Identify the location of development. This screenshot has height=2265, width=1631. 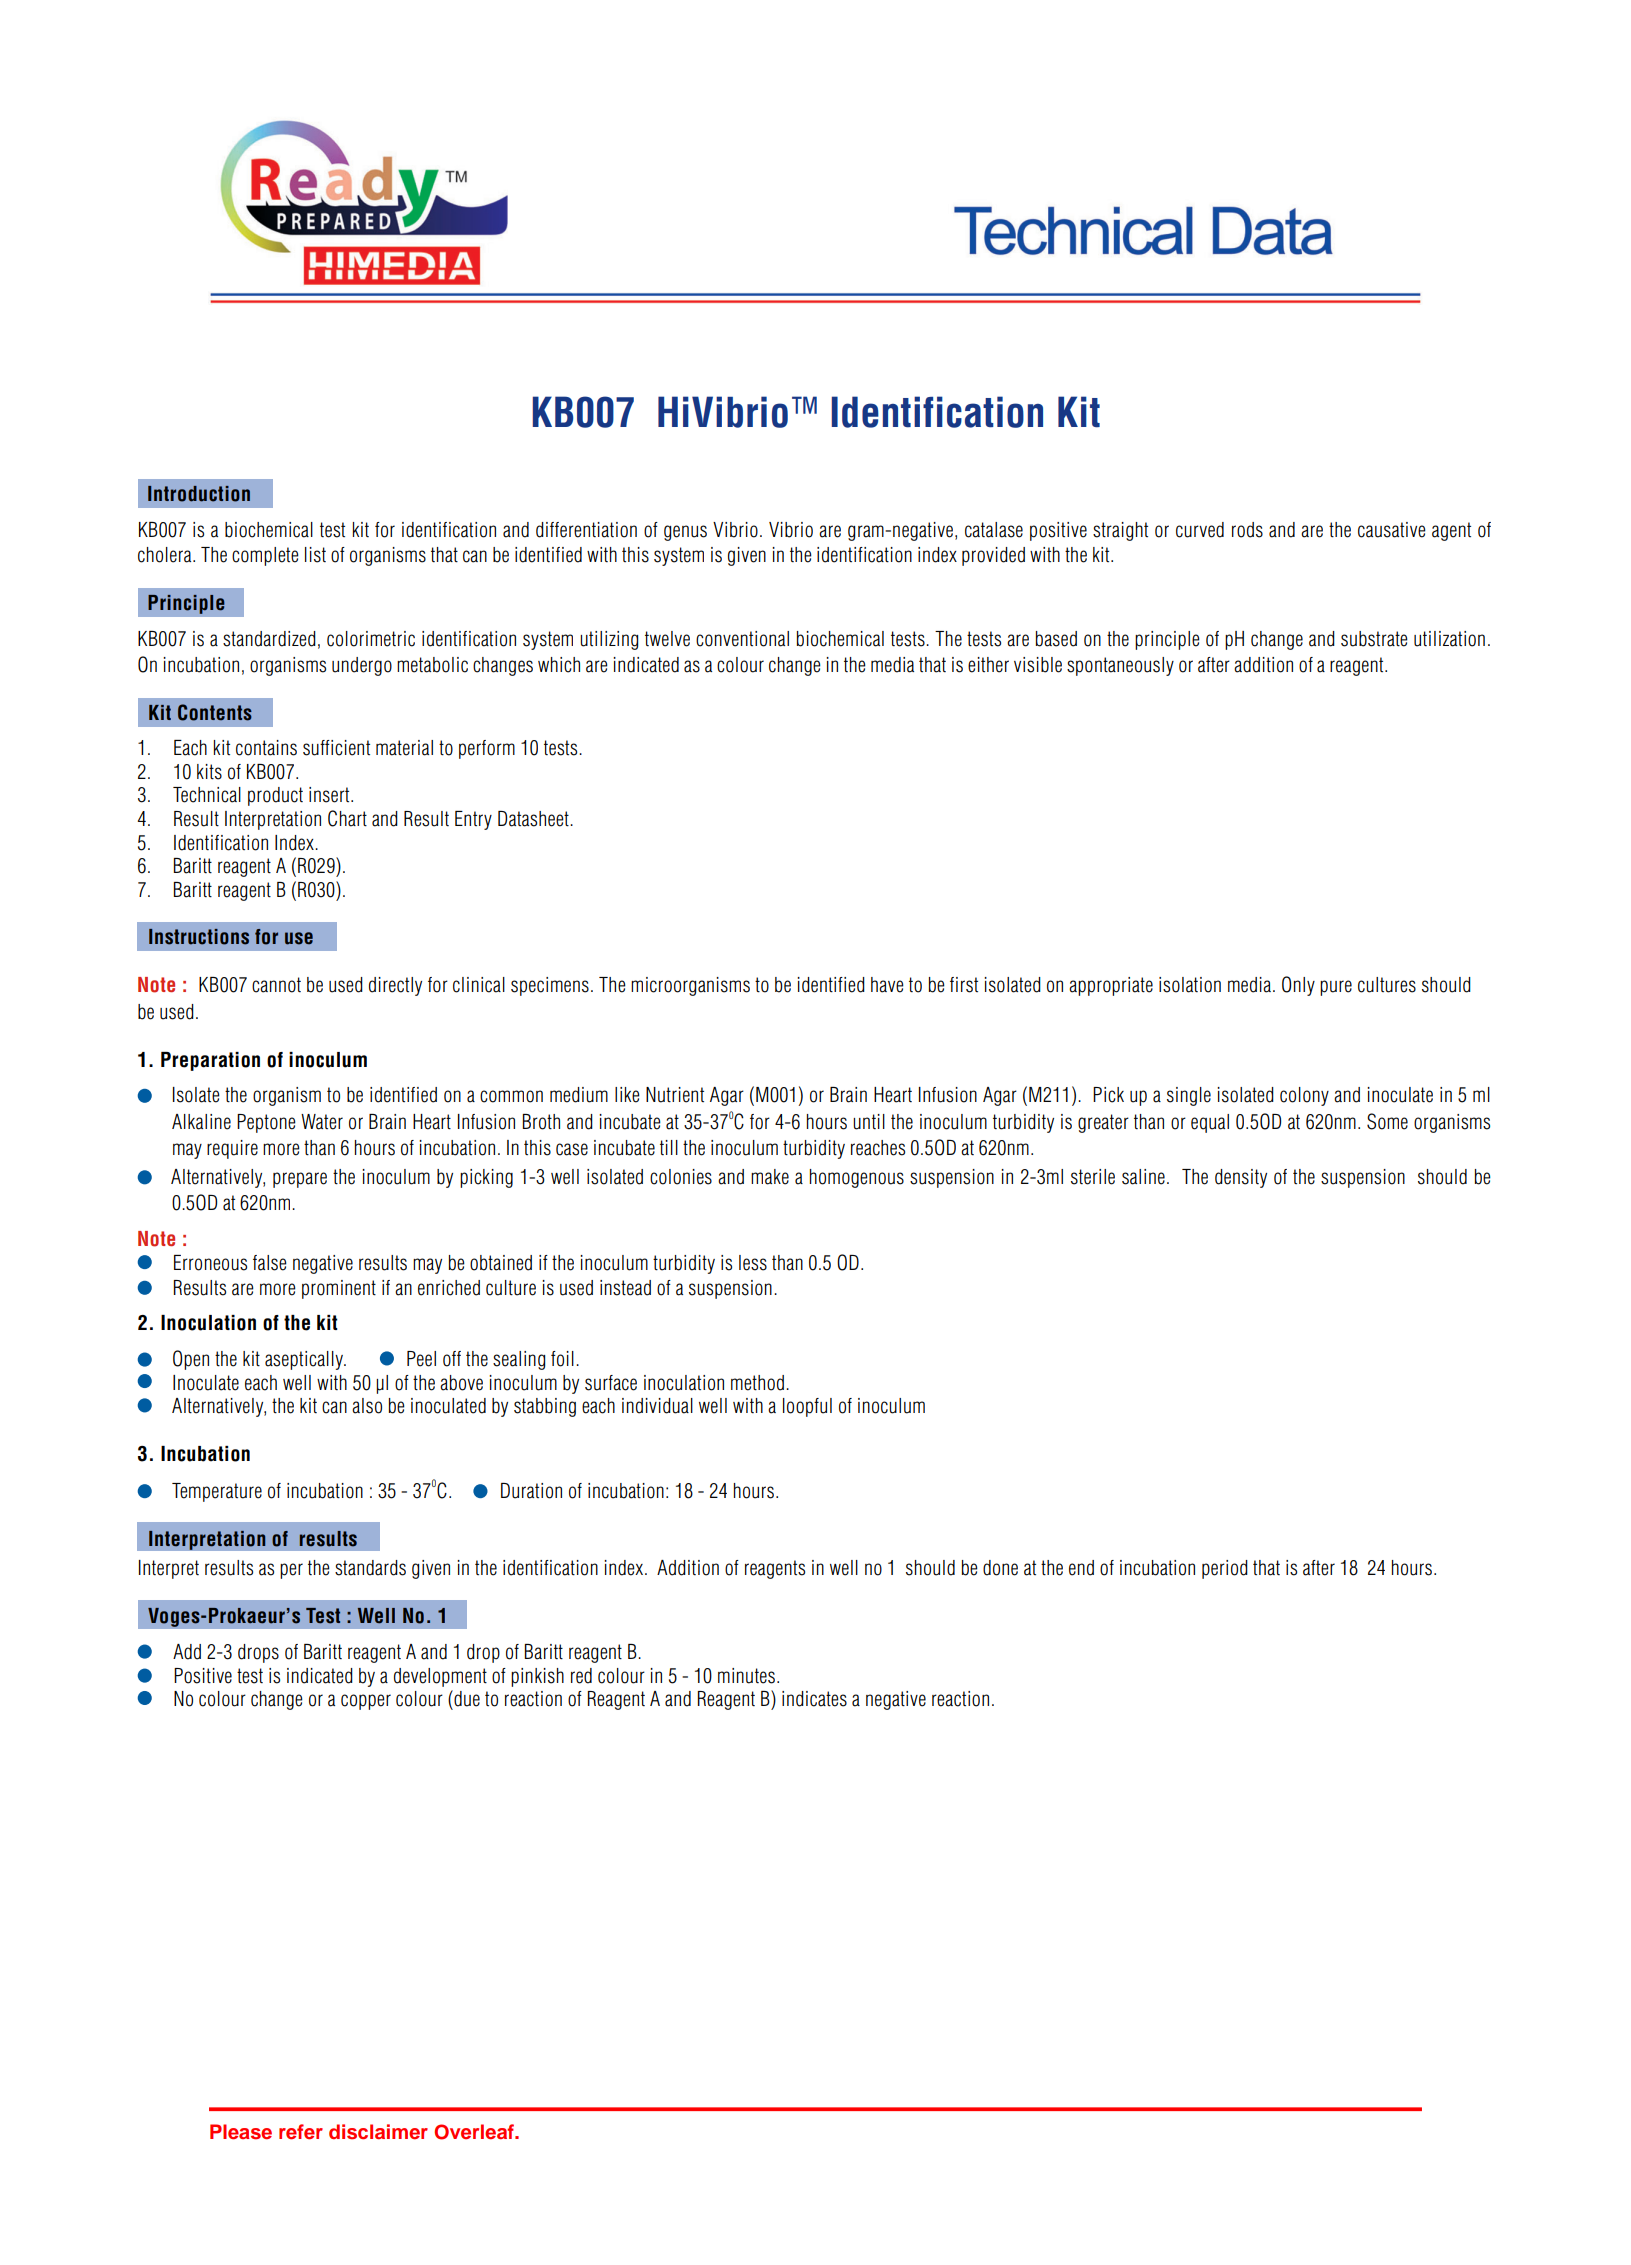
(440, 1677).
